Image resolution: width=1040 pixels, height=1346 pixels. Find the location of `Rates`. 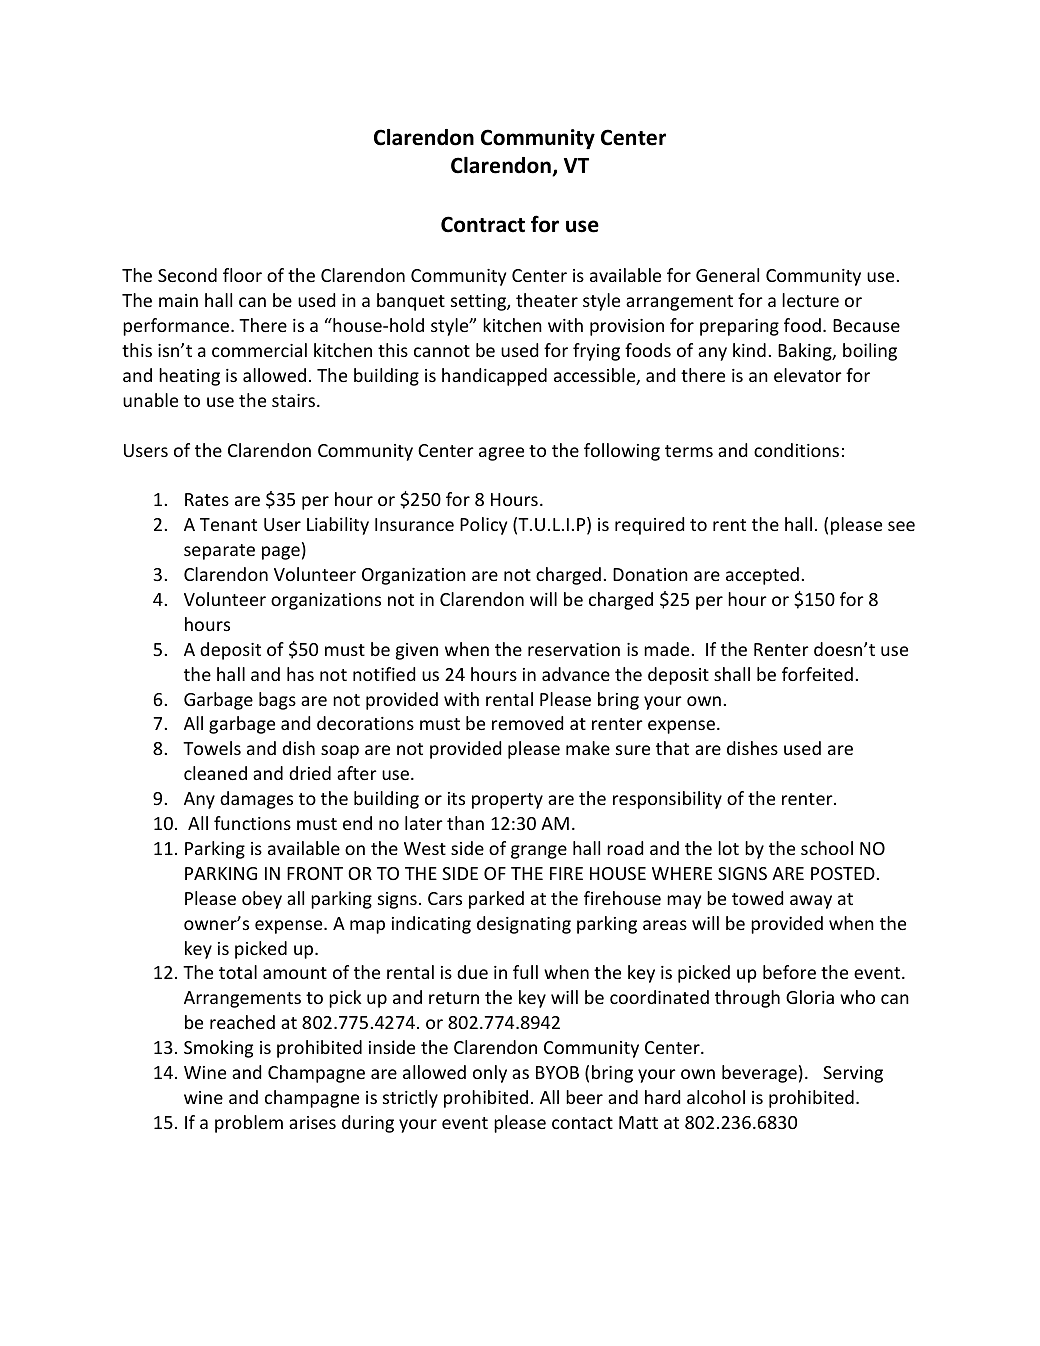

Rates is located at coordinates (207, 499).
